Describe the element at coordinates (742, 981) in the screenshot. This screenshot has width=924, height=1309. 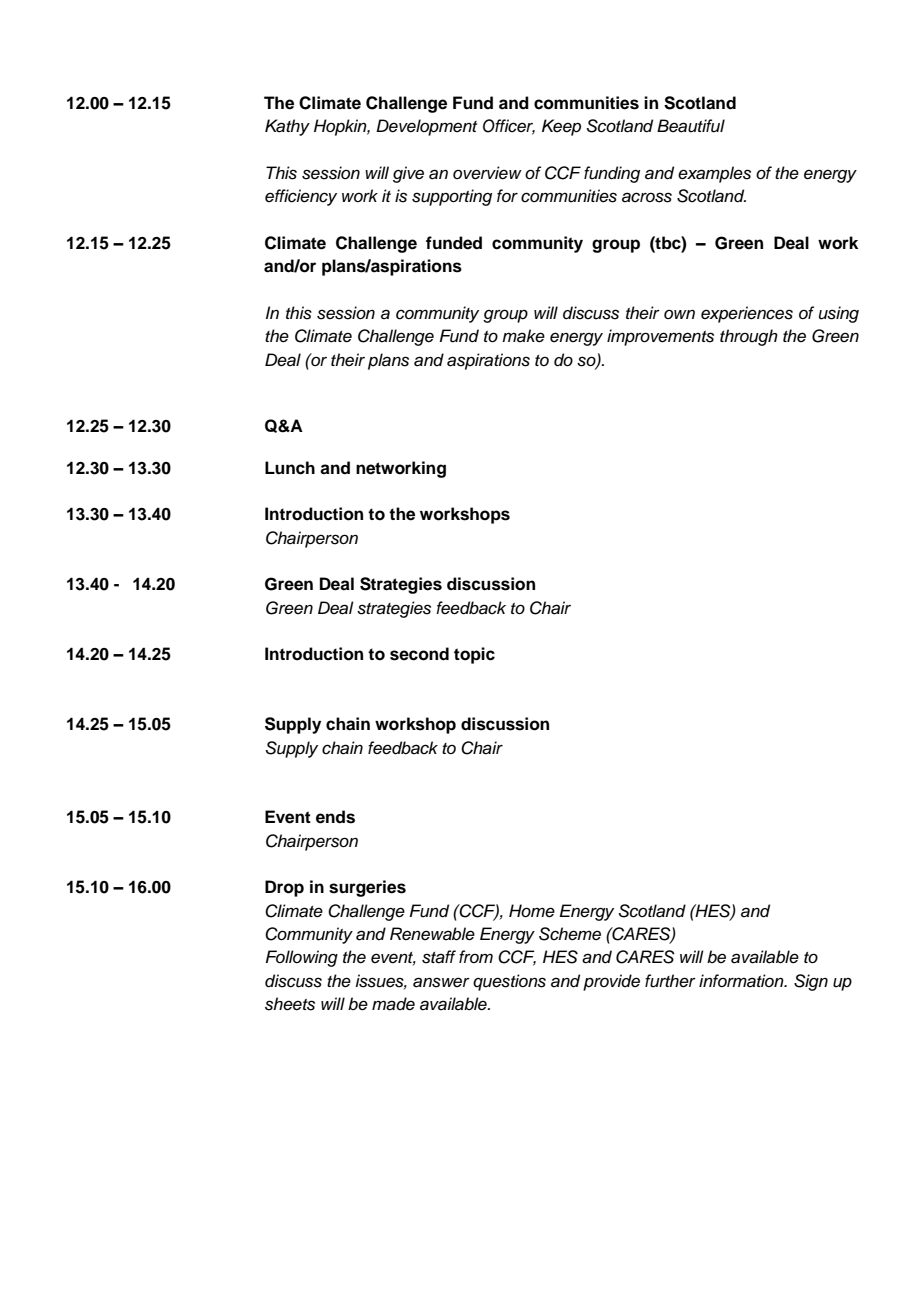
I see `information` at that location.
